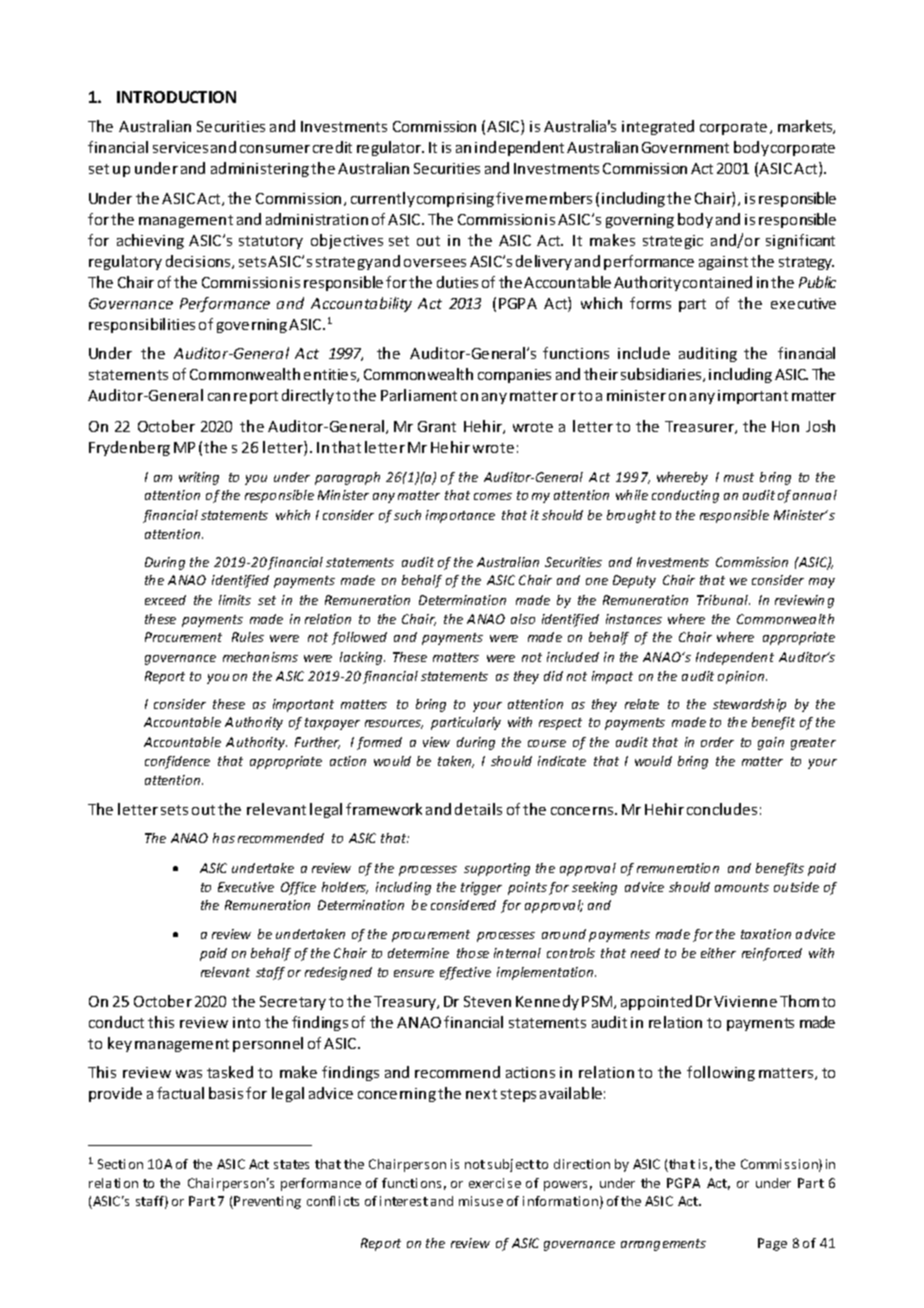  I want to click on Preventing, so click(267, 1202).
